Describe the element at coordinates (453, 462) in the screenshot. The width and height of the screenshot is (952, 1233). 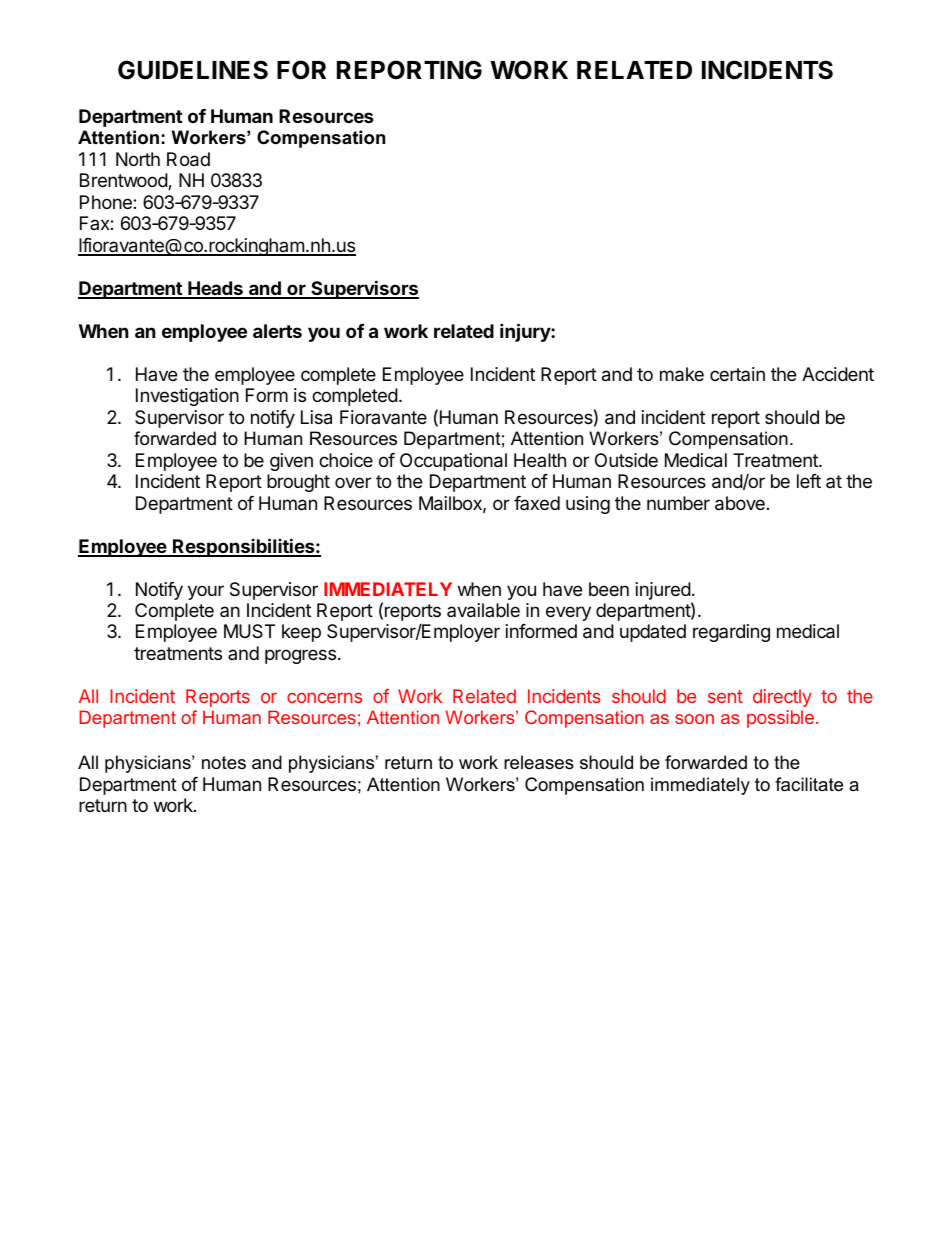
I see `Occupational` at that location.
